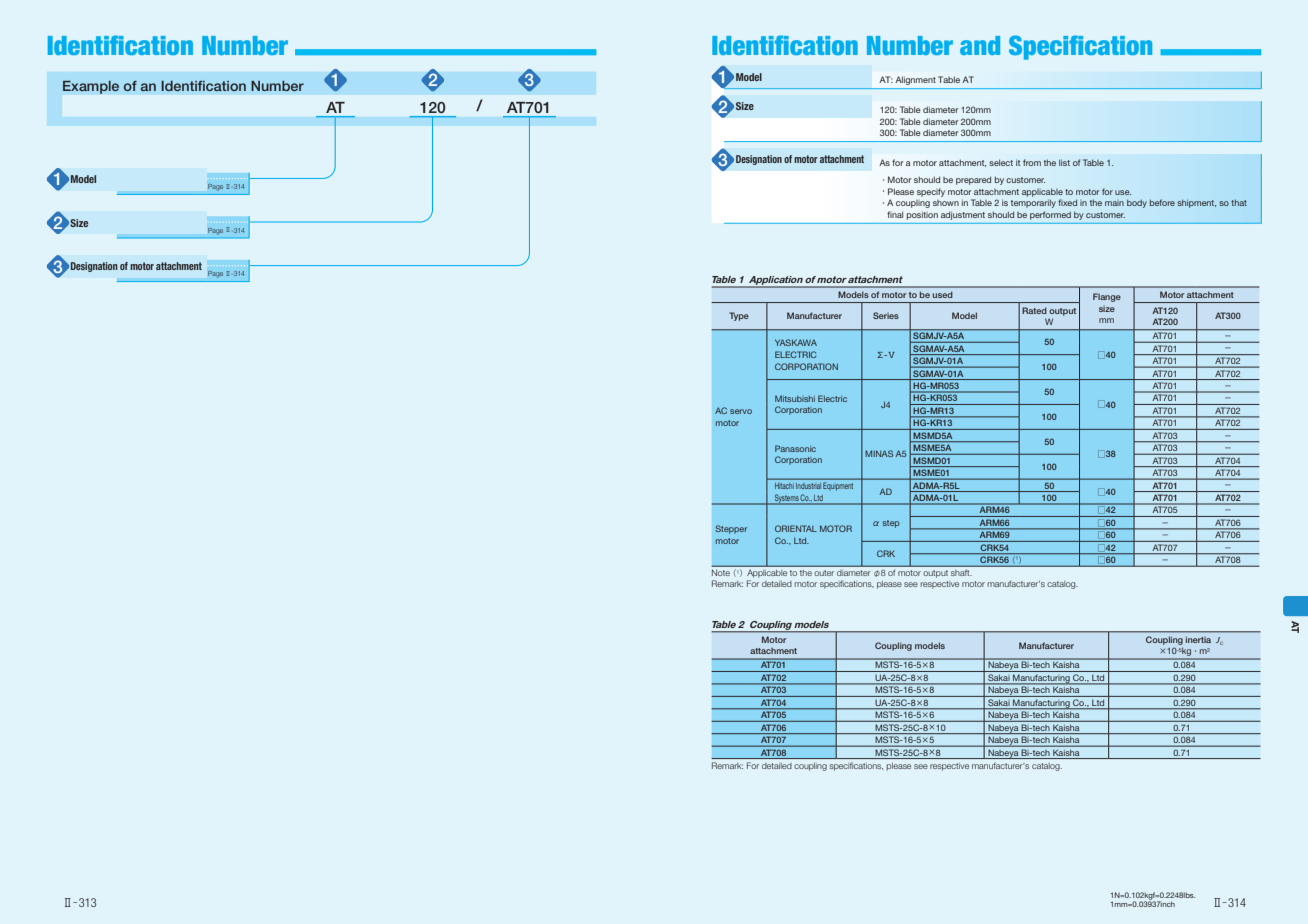 The image size is (1308, 924). Describe the element at coordinates (739, 316) in the screenshot. I see `Type` at that location.
